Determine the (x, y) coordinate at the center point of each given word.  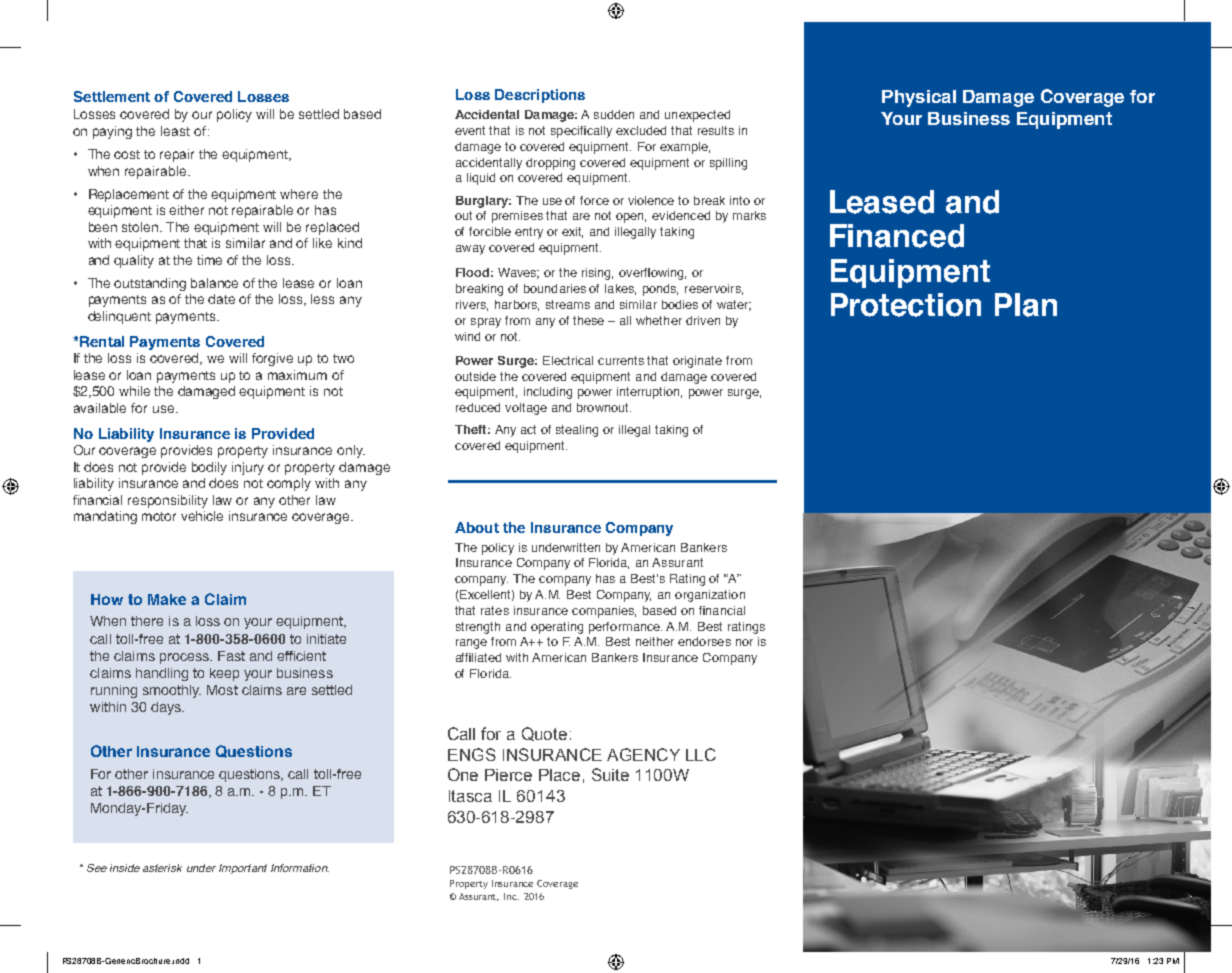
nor (744, 642)
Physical (919, 98)
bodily (209, 468)
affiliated (478, 657)
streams (568, 304)
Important (243, 869)
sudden (614, 114)
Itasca (470, 796)
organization (710, 596)
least (175, 131)
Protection (906, 305)
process (185, 658)
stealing (577, 431)
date (221, 299)
